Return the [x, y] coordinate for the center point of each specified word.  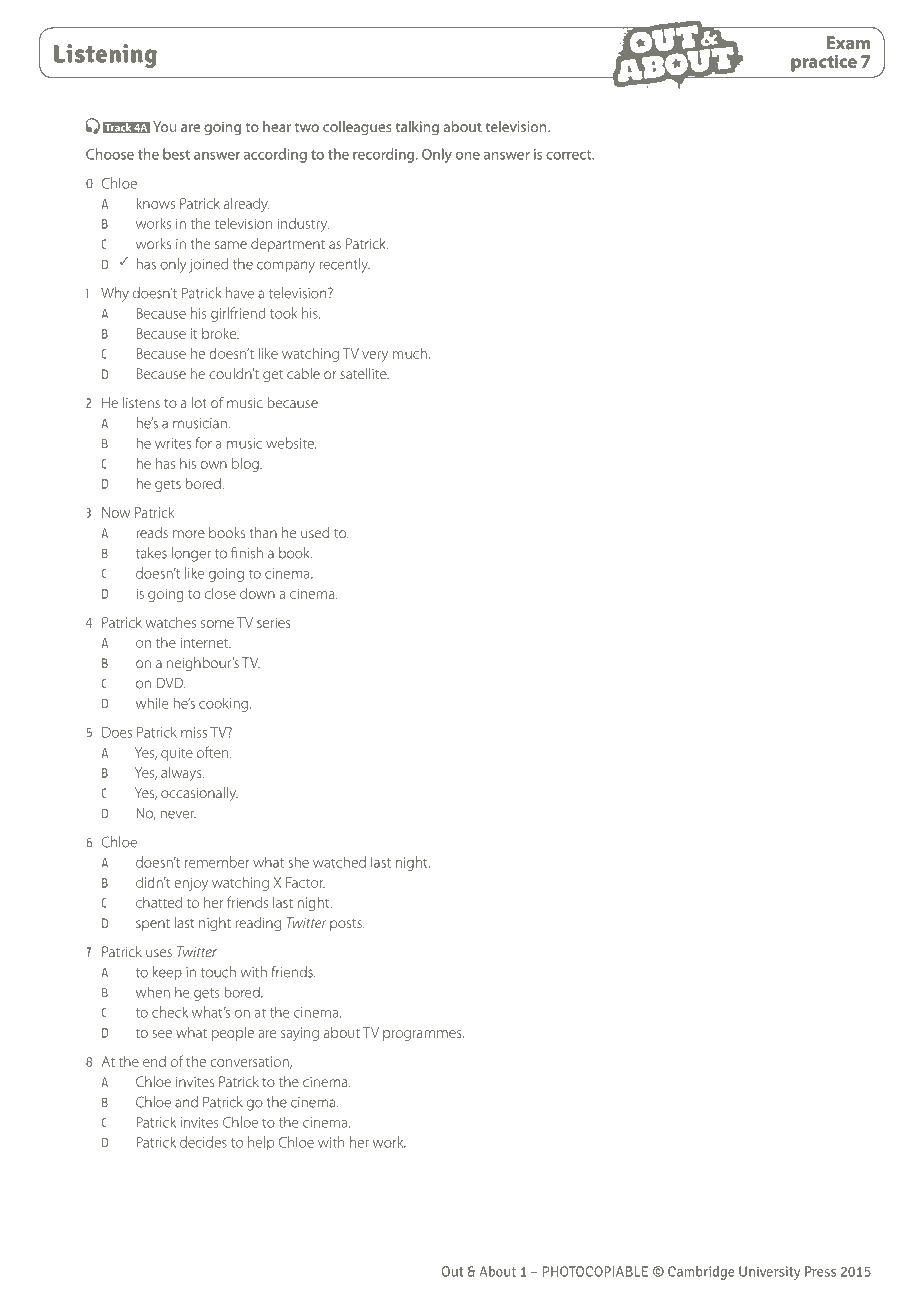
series [274, 622]
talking [417, 128]
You [164, 126]
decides [203, 1142]
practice [824, 63]
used [315, 532]
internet [205, 642]
